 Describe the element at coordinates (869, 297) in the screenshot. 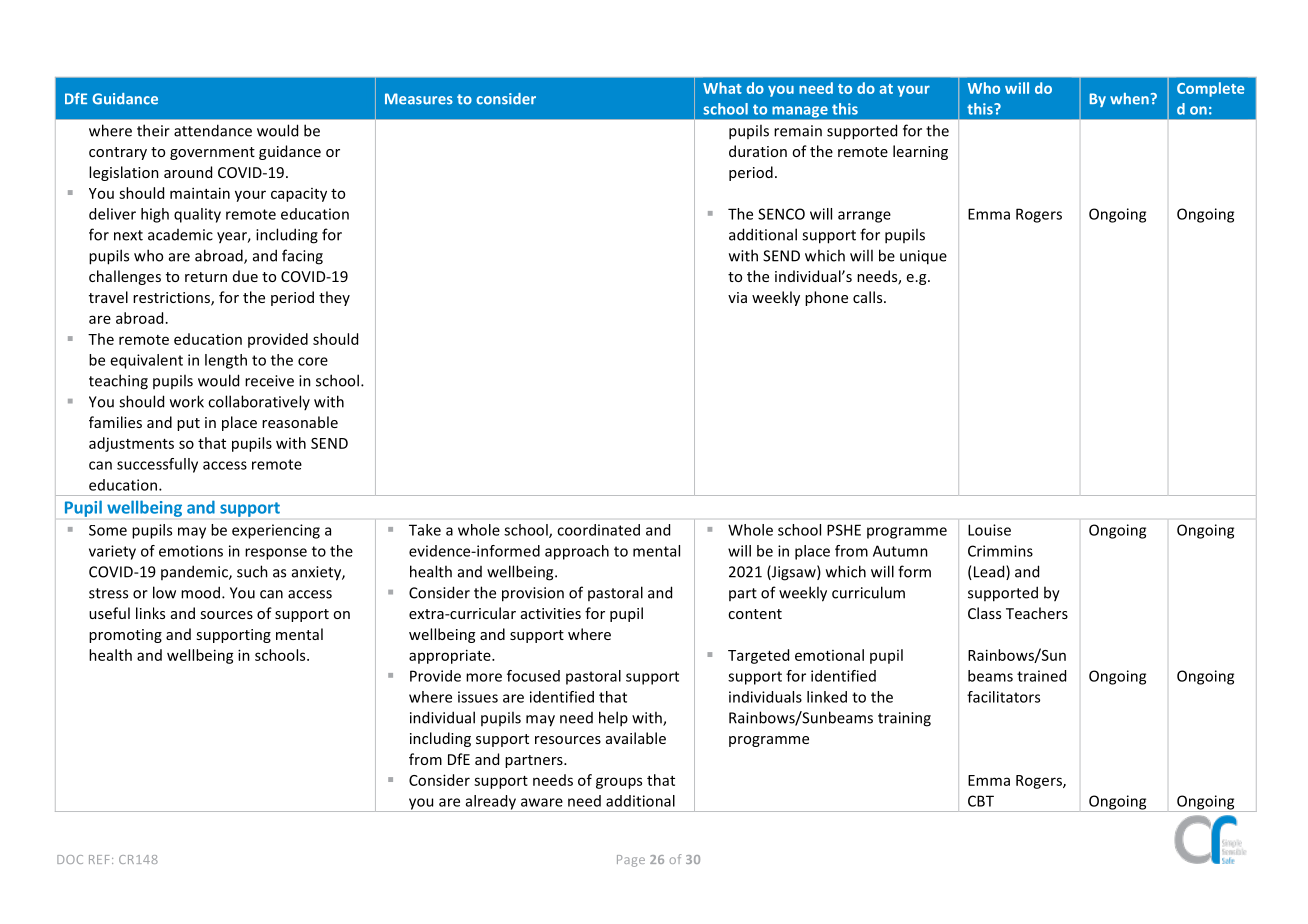

I see `calls` at that location.
